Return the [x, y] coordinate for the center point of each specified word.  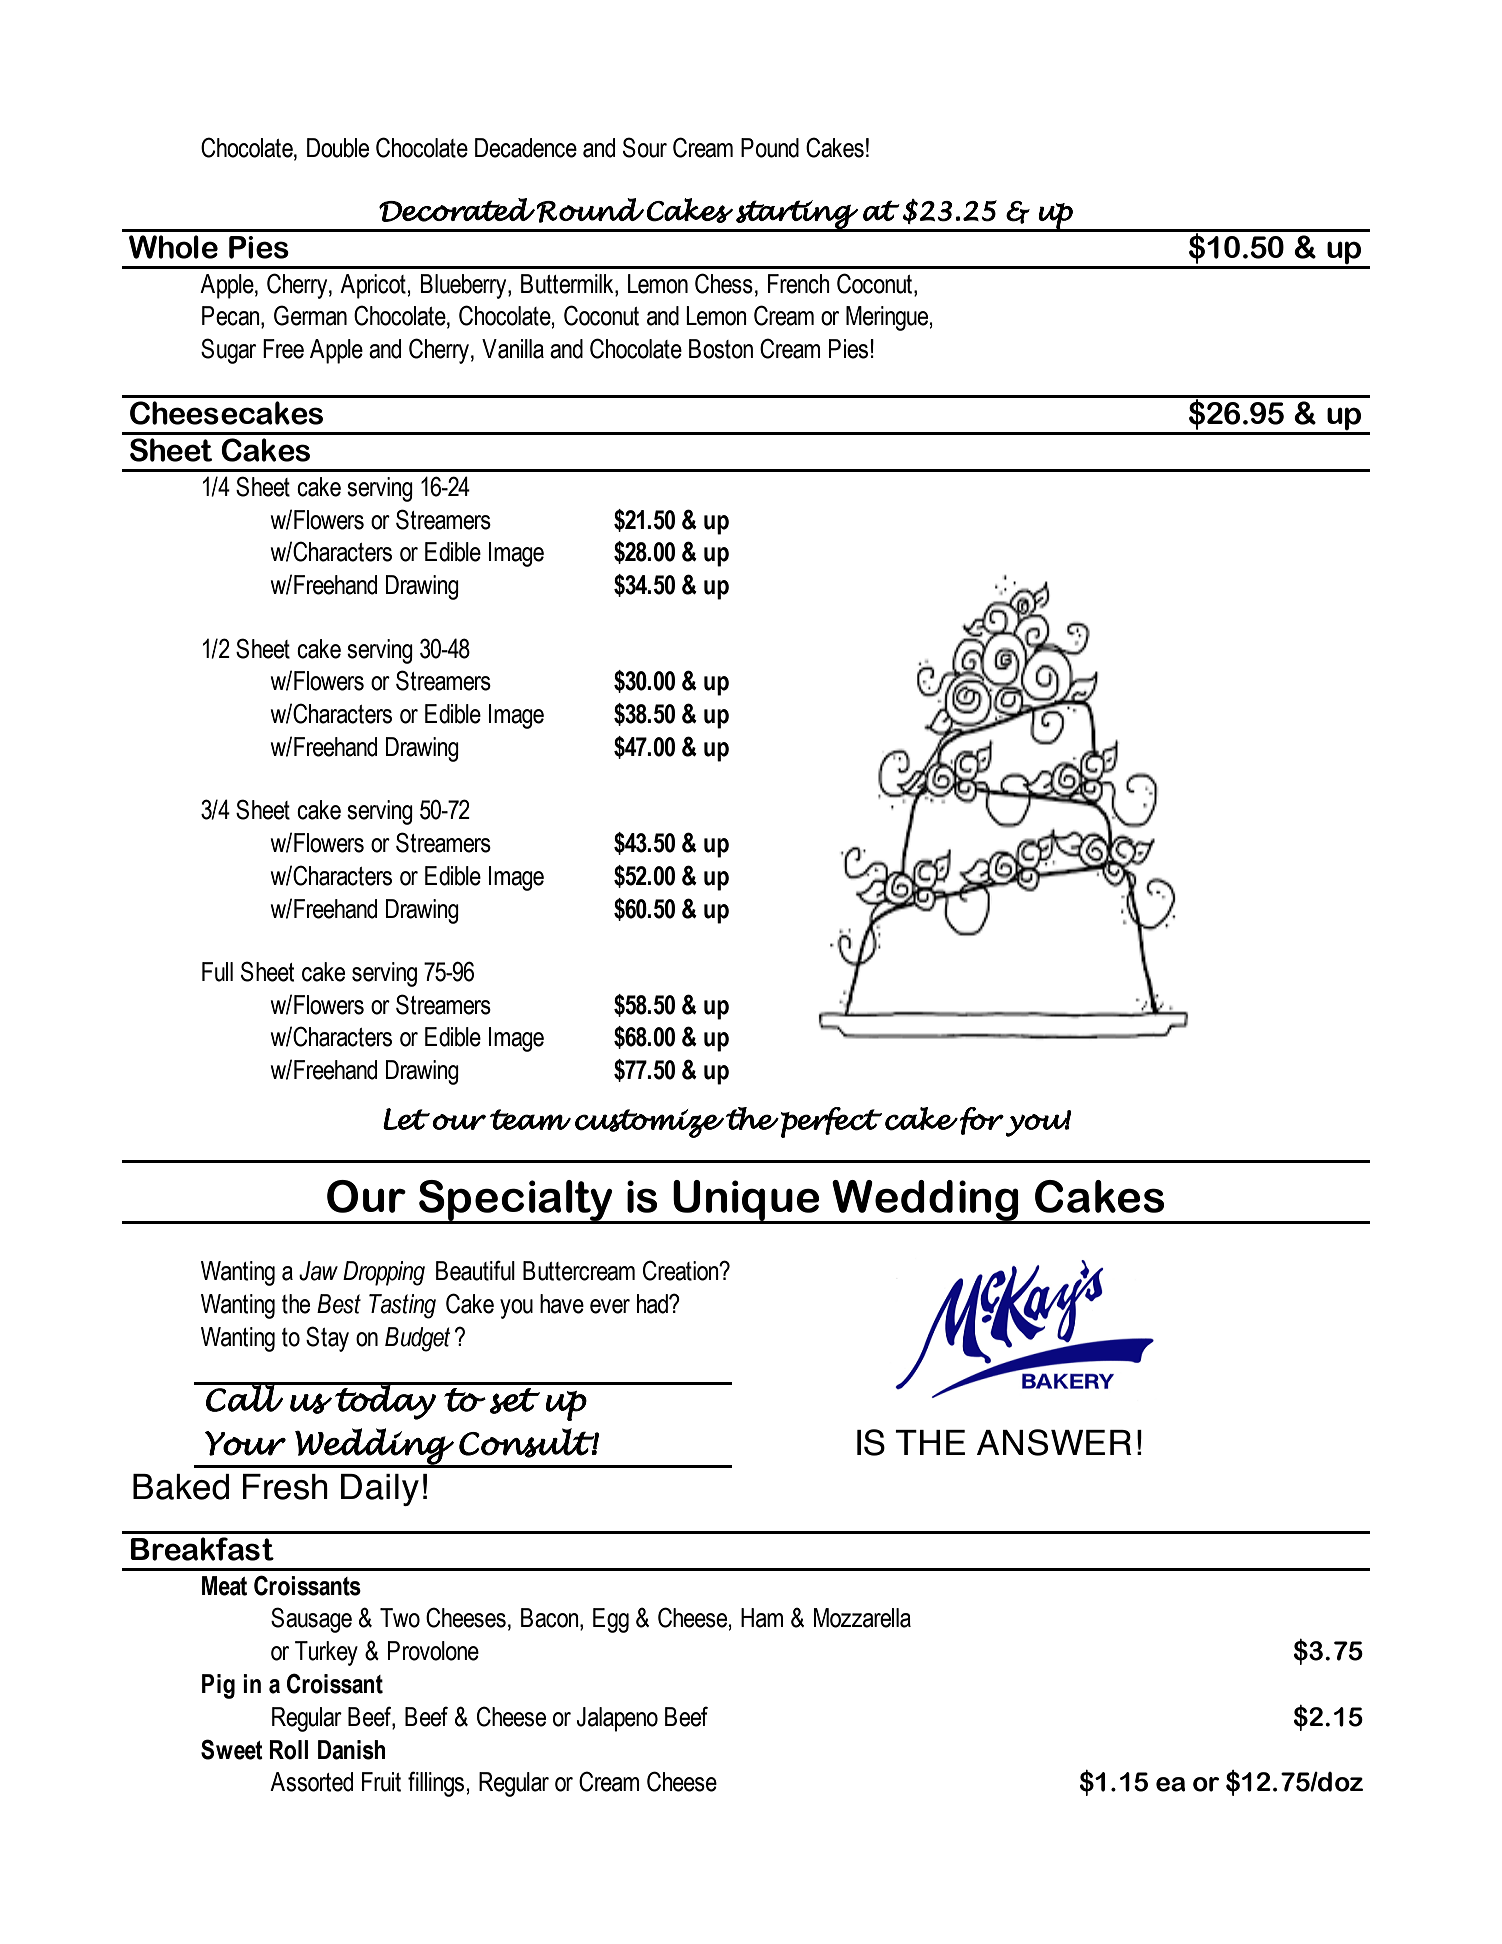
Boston [721, 349]
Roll [288, 1750]
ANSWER [1054, 1442]
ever [610, 1306]
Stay [327, 1339]
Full [217, 972]
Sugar [228, 351]
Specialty [516, 1202]
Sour [645, 147]
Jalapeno [617, 1719]
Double [338, 148]
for [982, 1121]
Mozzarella [862, 1618]
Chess [724, 283]
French [799, 284]
